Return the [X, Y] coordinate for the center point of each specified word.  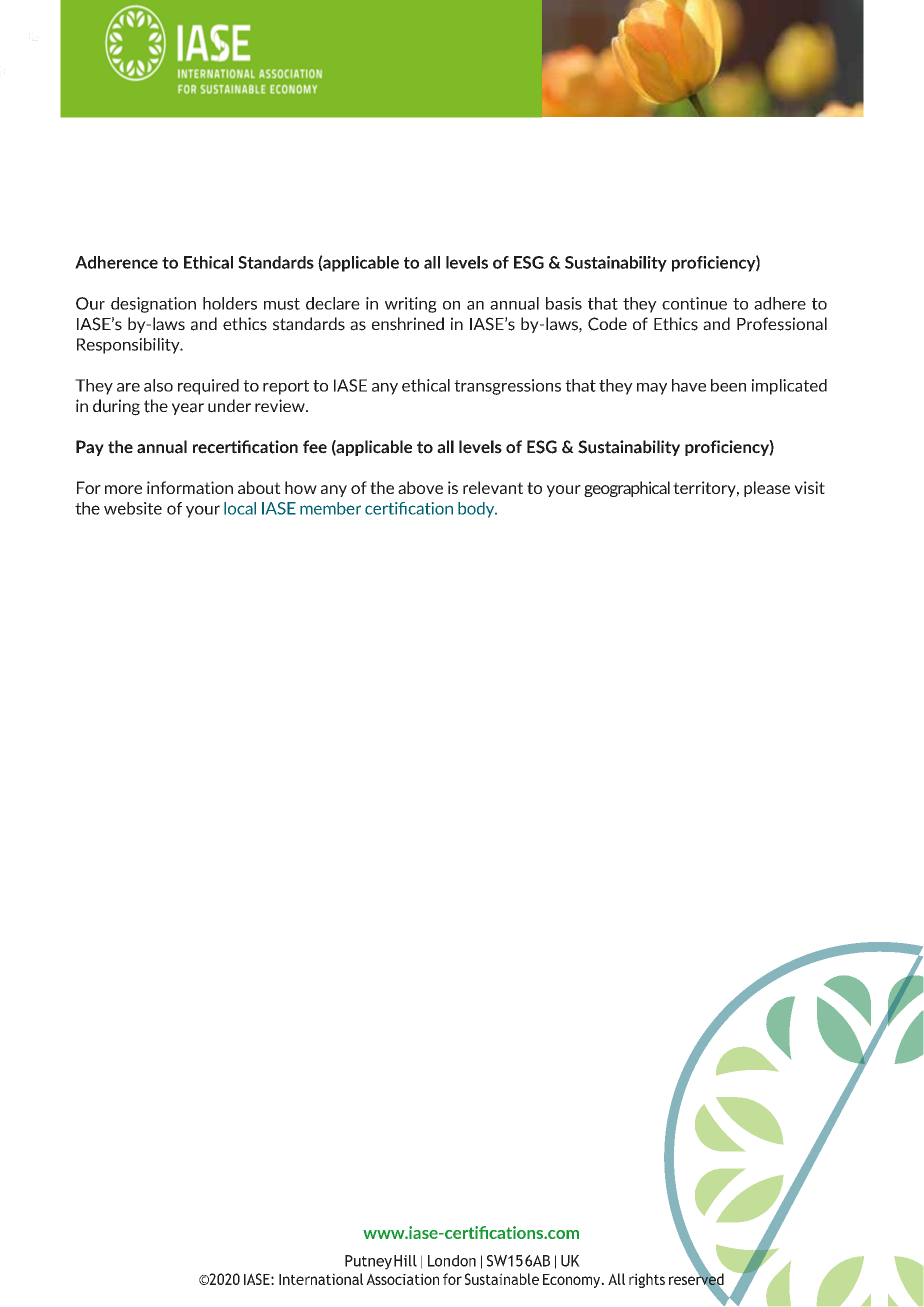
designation [153, 305]
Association [402, 1279]
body [477, 510]
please [767, 489]
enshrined [408, 324]
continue [694, 303]
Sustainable [502, 1279]
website [133, 508]
